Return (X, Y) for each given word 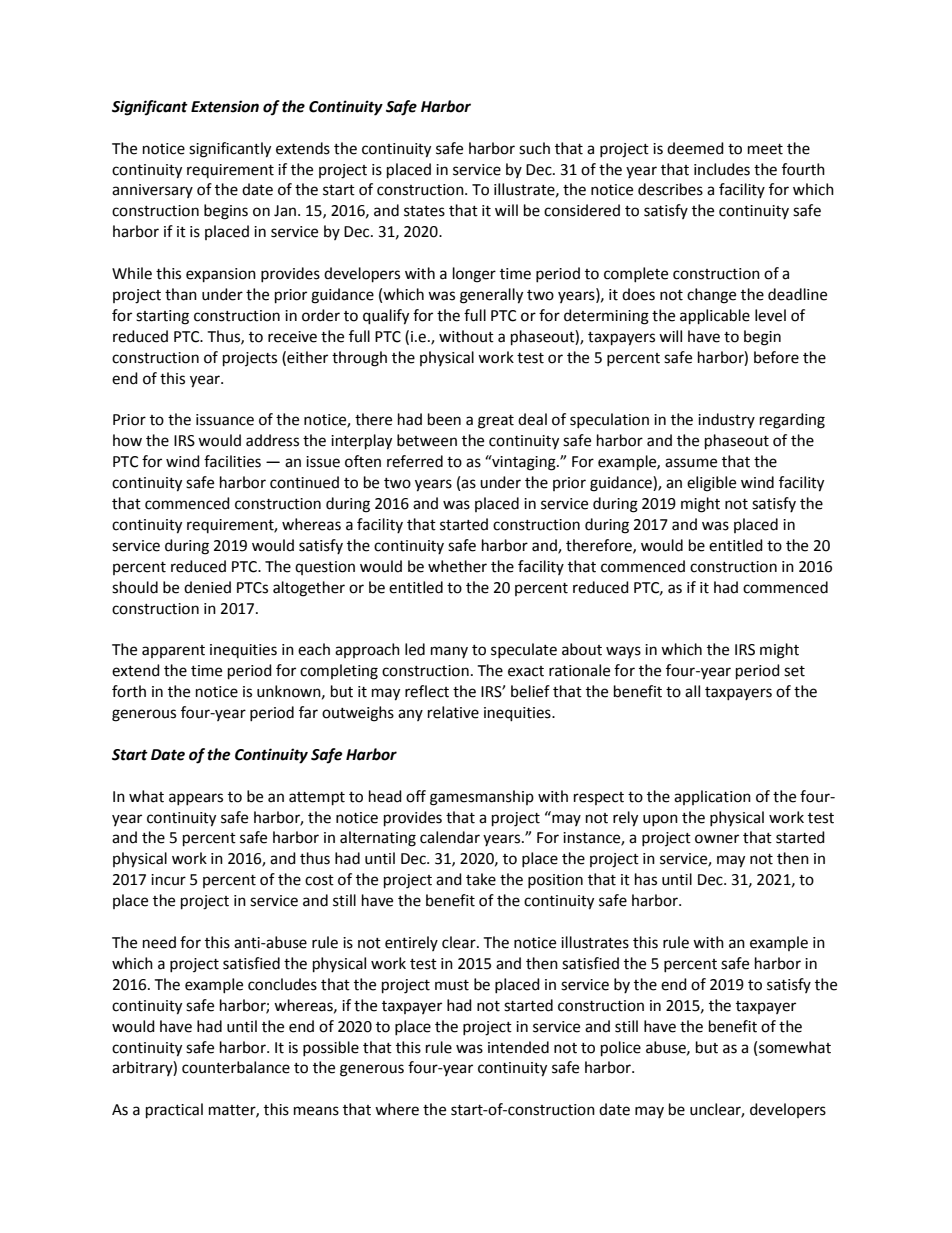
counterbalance (236, 1067)
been (444, 419)
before (776, 357)
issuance (225, 420)
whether (457, 566)
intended (518, 1047)
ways (623, 652)
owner (717, 839)
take (481, 879)
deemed (695, 148)
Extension (225, 106)
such (534, 148)
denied (207, 587)
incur (168, 880)
